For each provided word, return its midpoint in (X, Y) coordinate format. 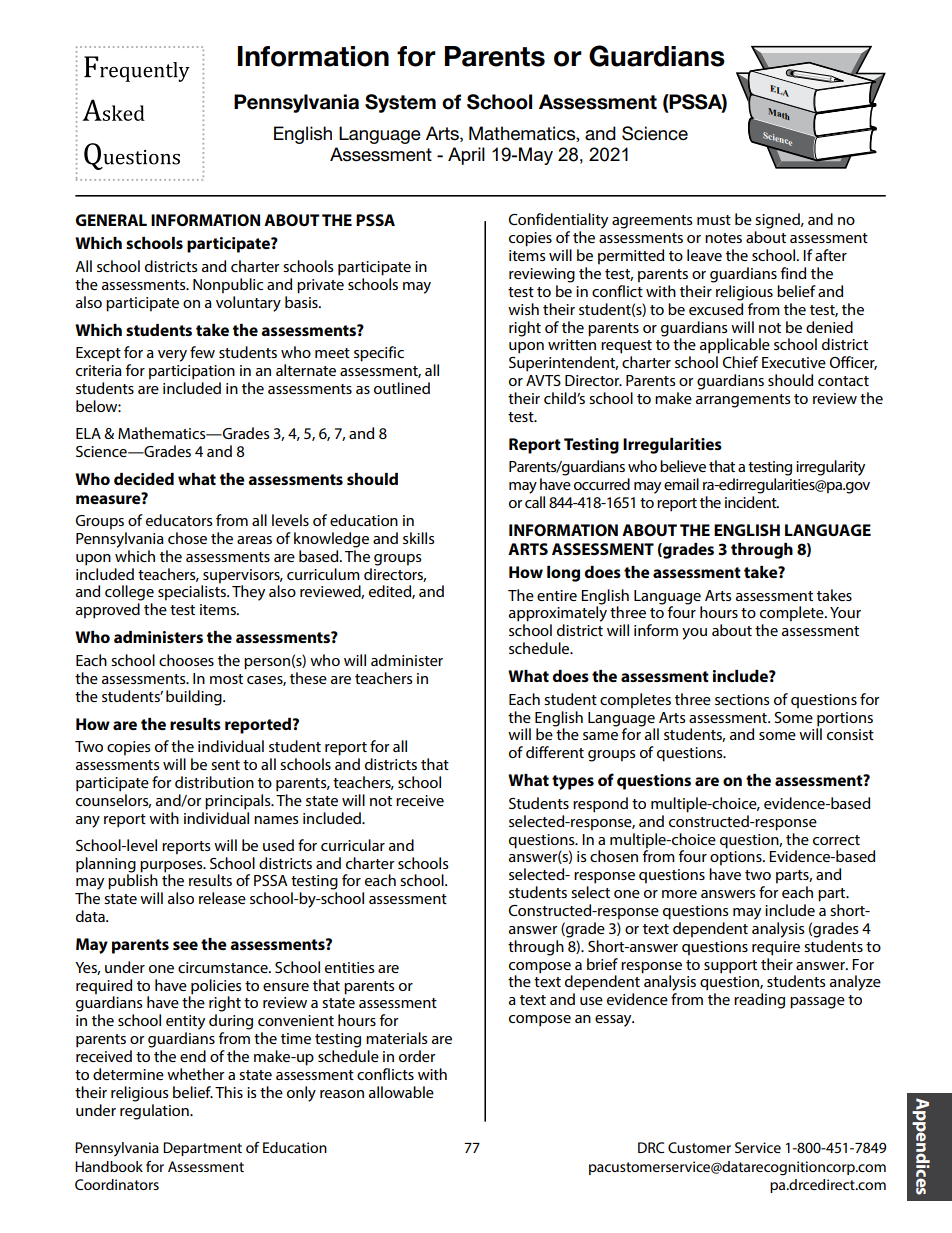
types (573, 782)
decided (144, 479)
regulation (155, 1112)
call (535, 502)
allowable (401, 1092)
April (466, 156)
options (737, 858)
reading (759, 1001)
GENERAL (111, 220)
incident (752, 502)
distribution (214, 782)
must (714, 220)
